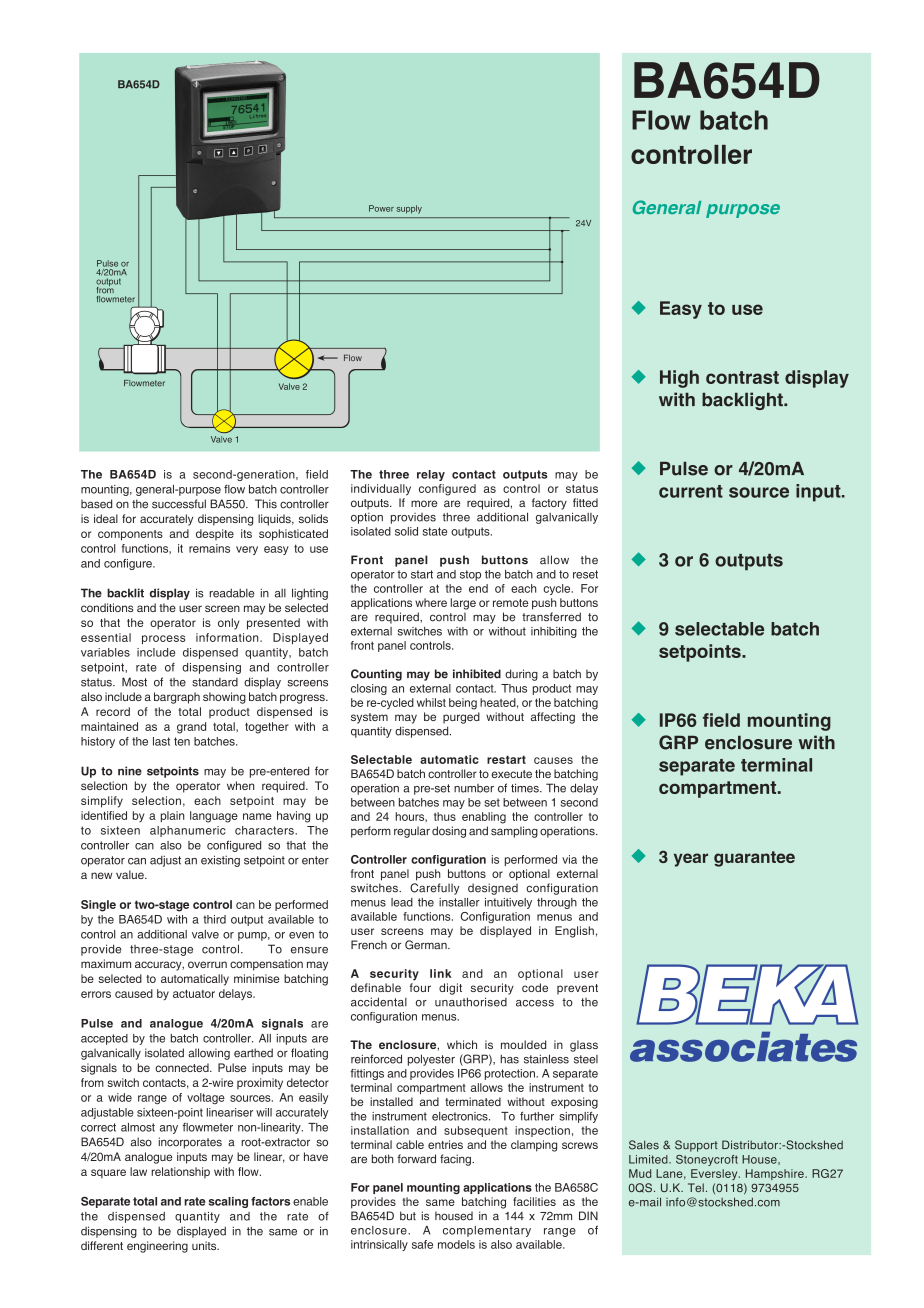  I want to click on High, so click(679, 379).
